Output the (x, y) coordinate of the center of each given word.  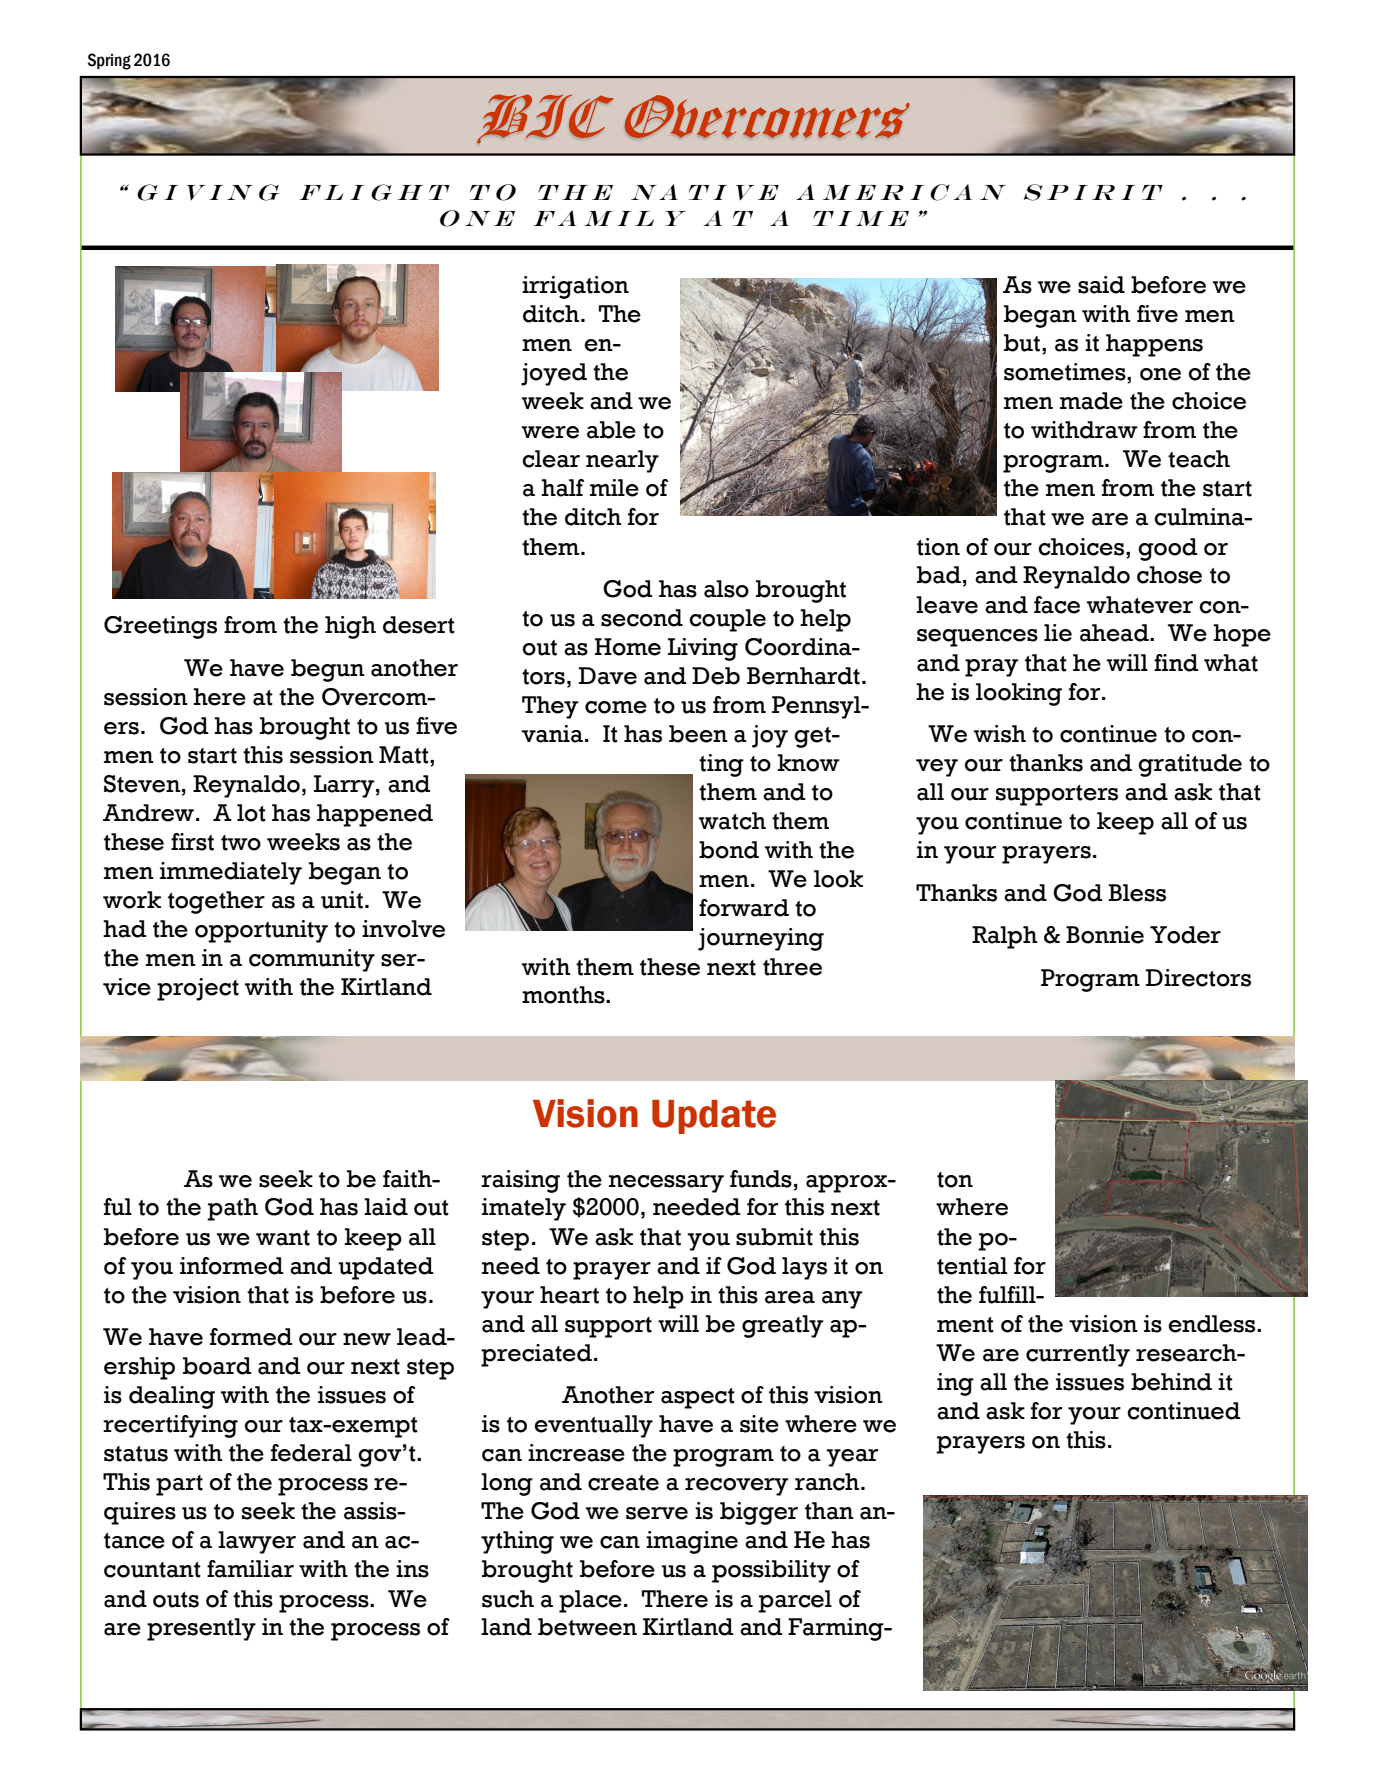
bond (729, 850)
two (241, 843)
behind (1171, 1382)
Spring (109, 61)
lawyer (257, 1542)
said (1101, 285)
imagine (692, 1542)
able (611, 430)
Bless (1137, 893)
